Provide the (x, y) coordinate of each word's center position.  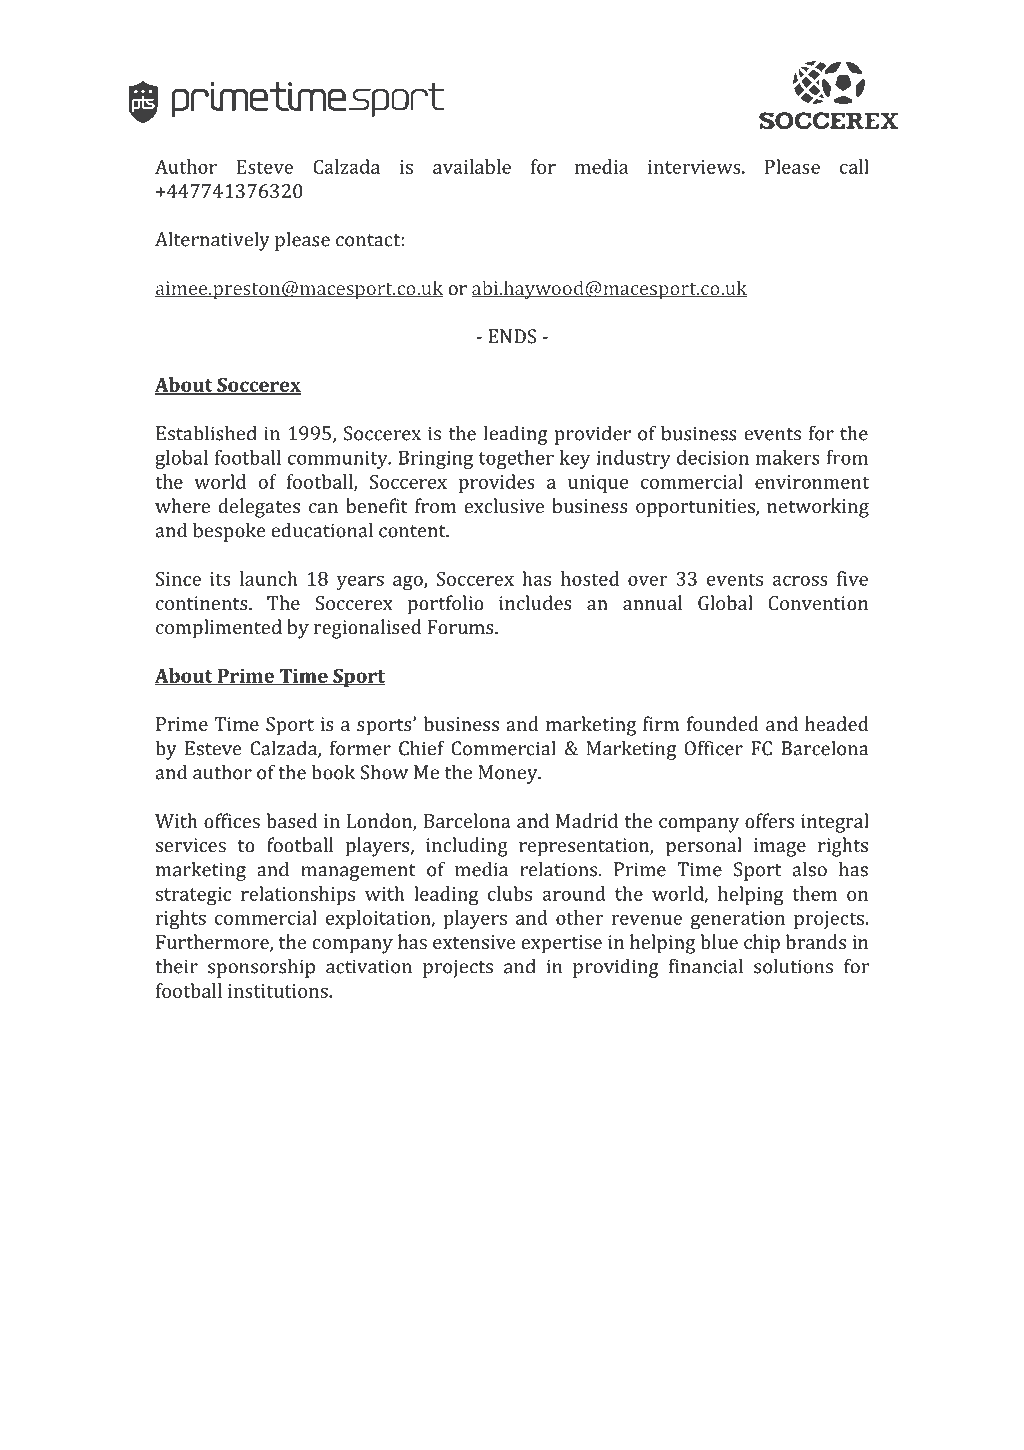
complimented (219, 629)
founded (723, 723)
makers (788, 457)
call (854, 166)
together (516, 459)
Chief (422, 748)
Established (206, 433)
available (472, 166)
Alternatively (212, 241)
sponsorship (261, 968)
